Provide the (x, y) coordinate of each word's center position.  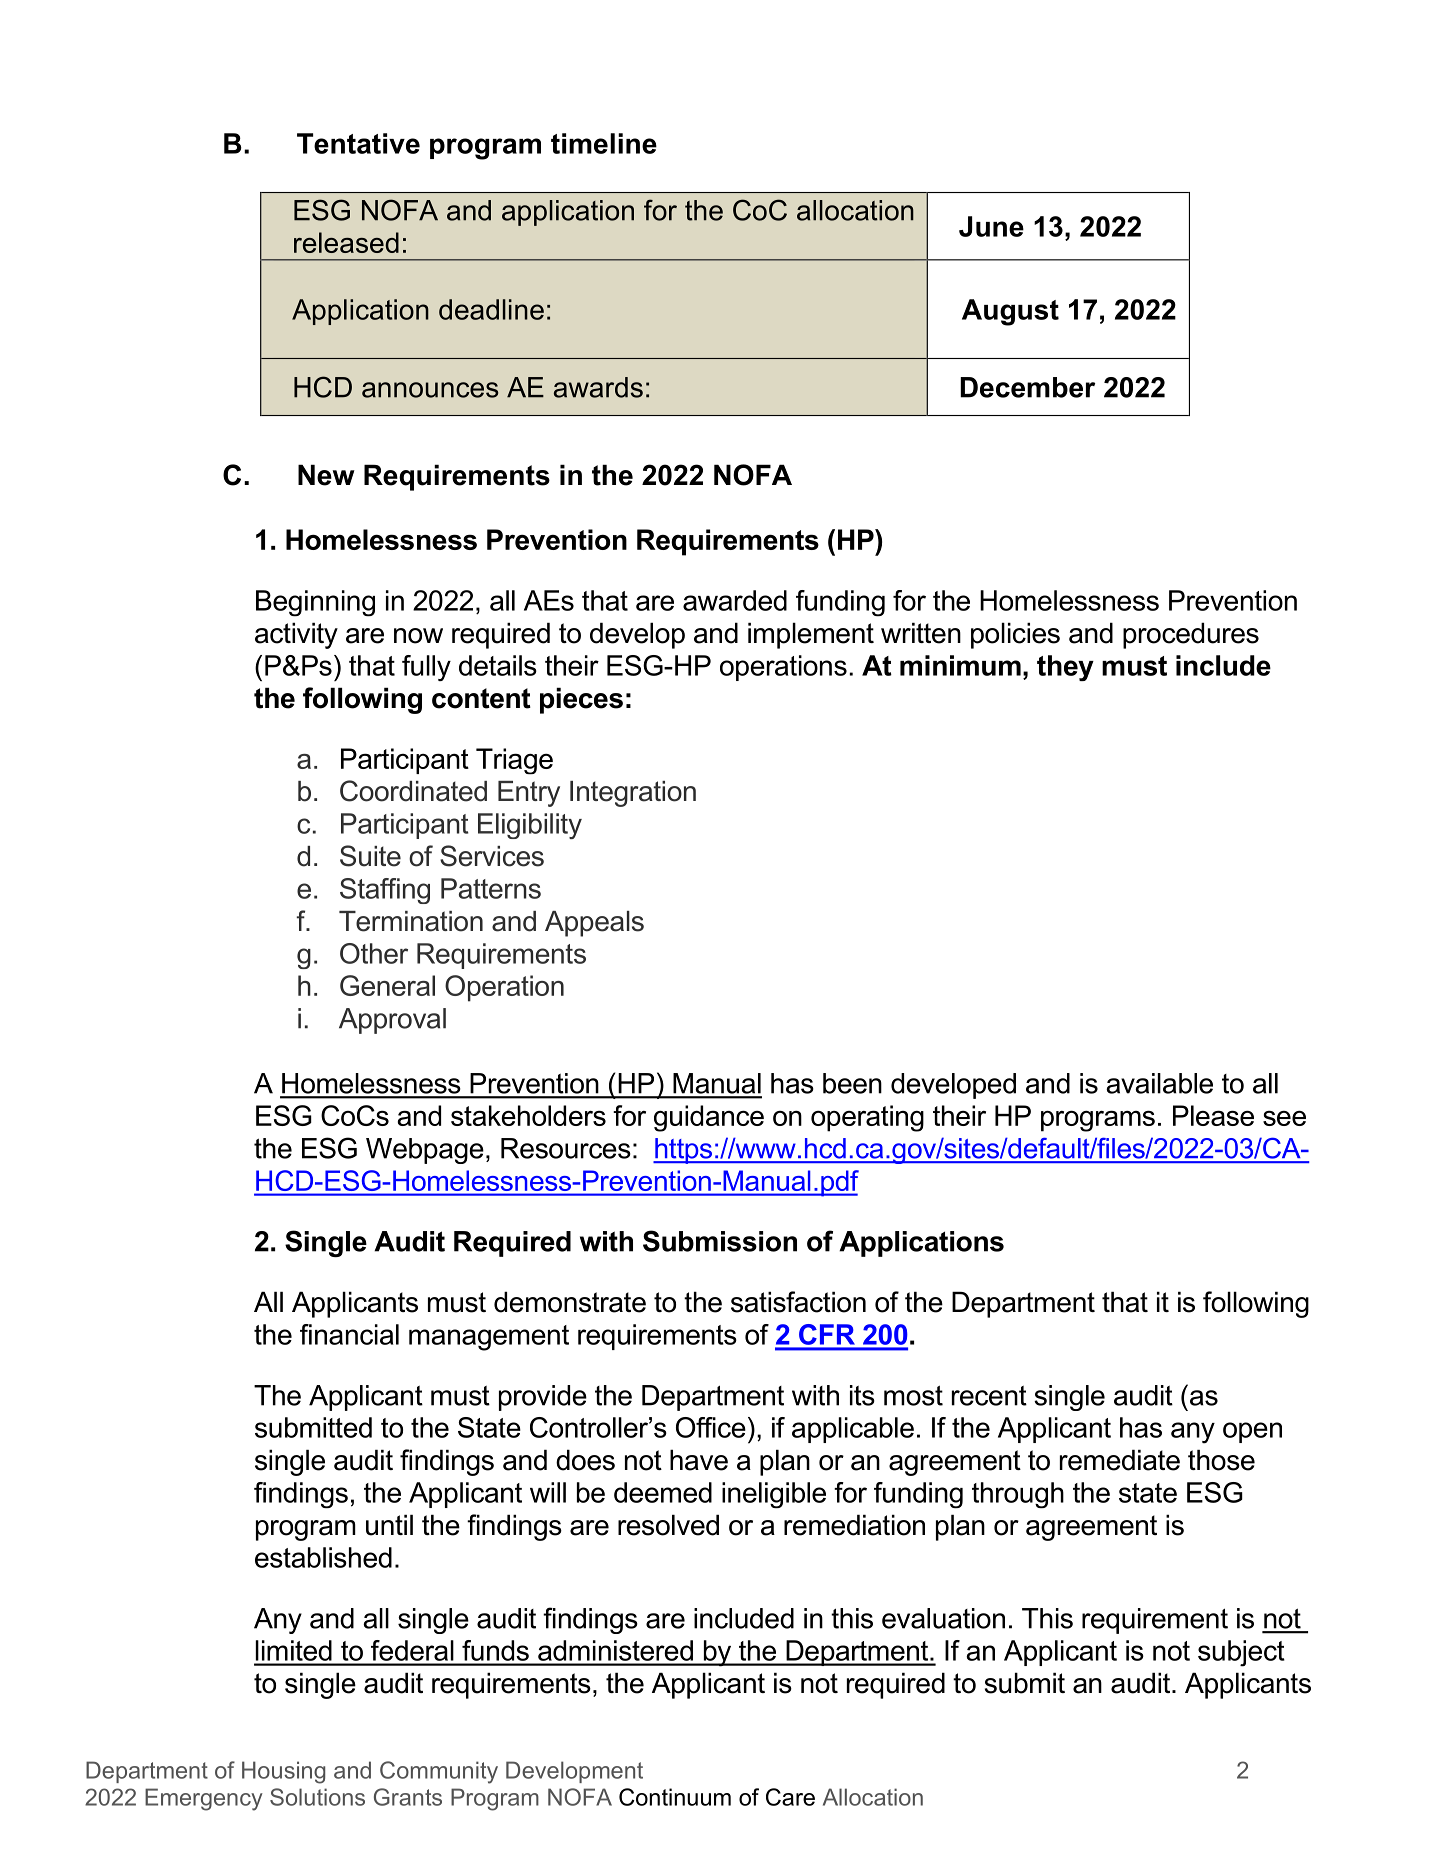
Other (374, 953)
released (346, 242)
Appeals (594, 924)
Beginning (315, 603)
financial (349, 1334)
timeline (604, 143)
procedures (1191, 635)
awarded (735, 600)
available (1159, 1083)
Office (711, 1427)
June (991, 226)
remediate (1120, 1460)
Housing (283, 1772)
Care (790, 1797)
